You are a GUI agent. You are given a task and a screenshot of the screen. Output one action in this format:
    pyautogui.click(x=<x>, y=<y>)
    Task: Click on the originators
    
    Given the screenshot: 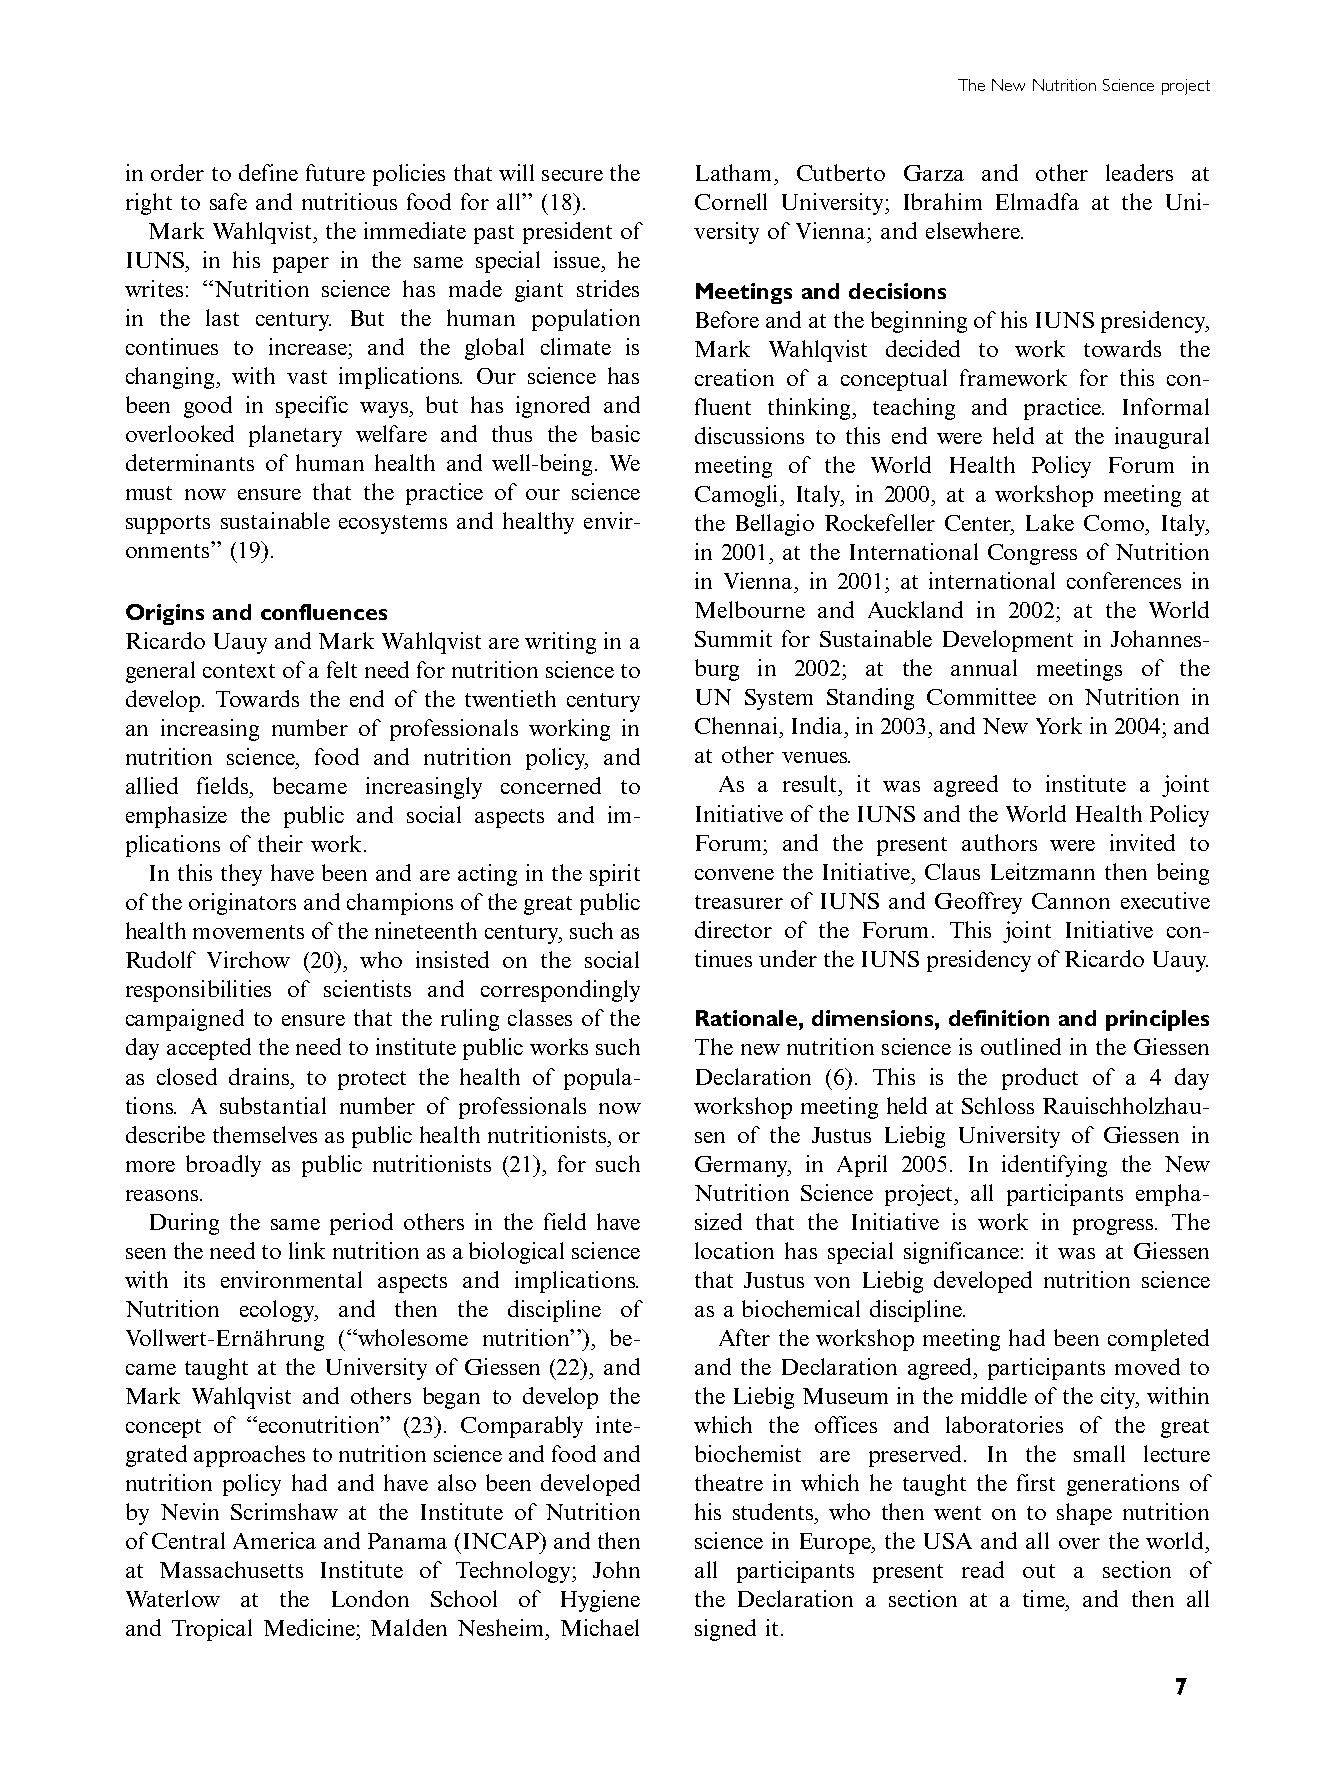 What is the action you would take?
    pyautogui.click(x=242, y=904)
